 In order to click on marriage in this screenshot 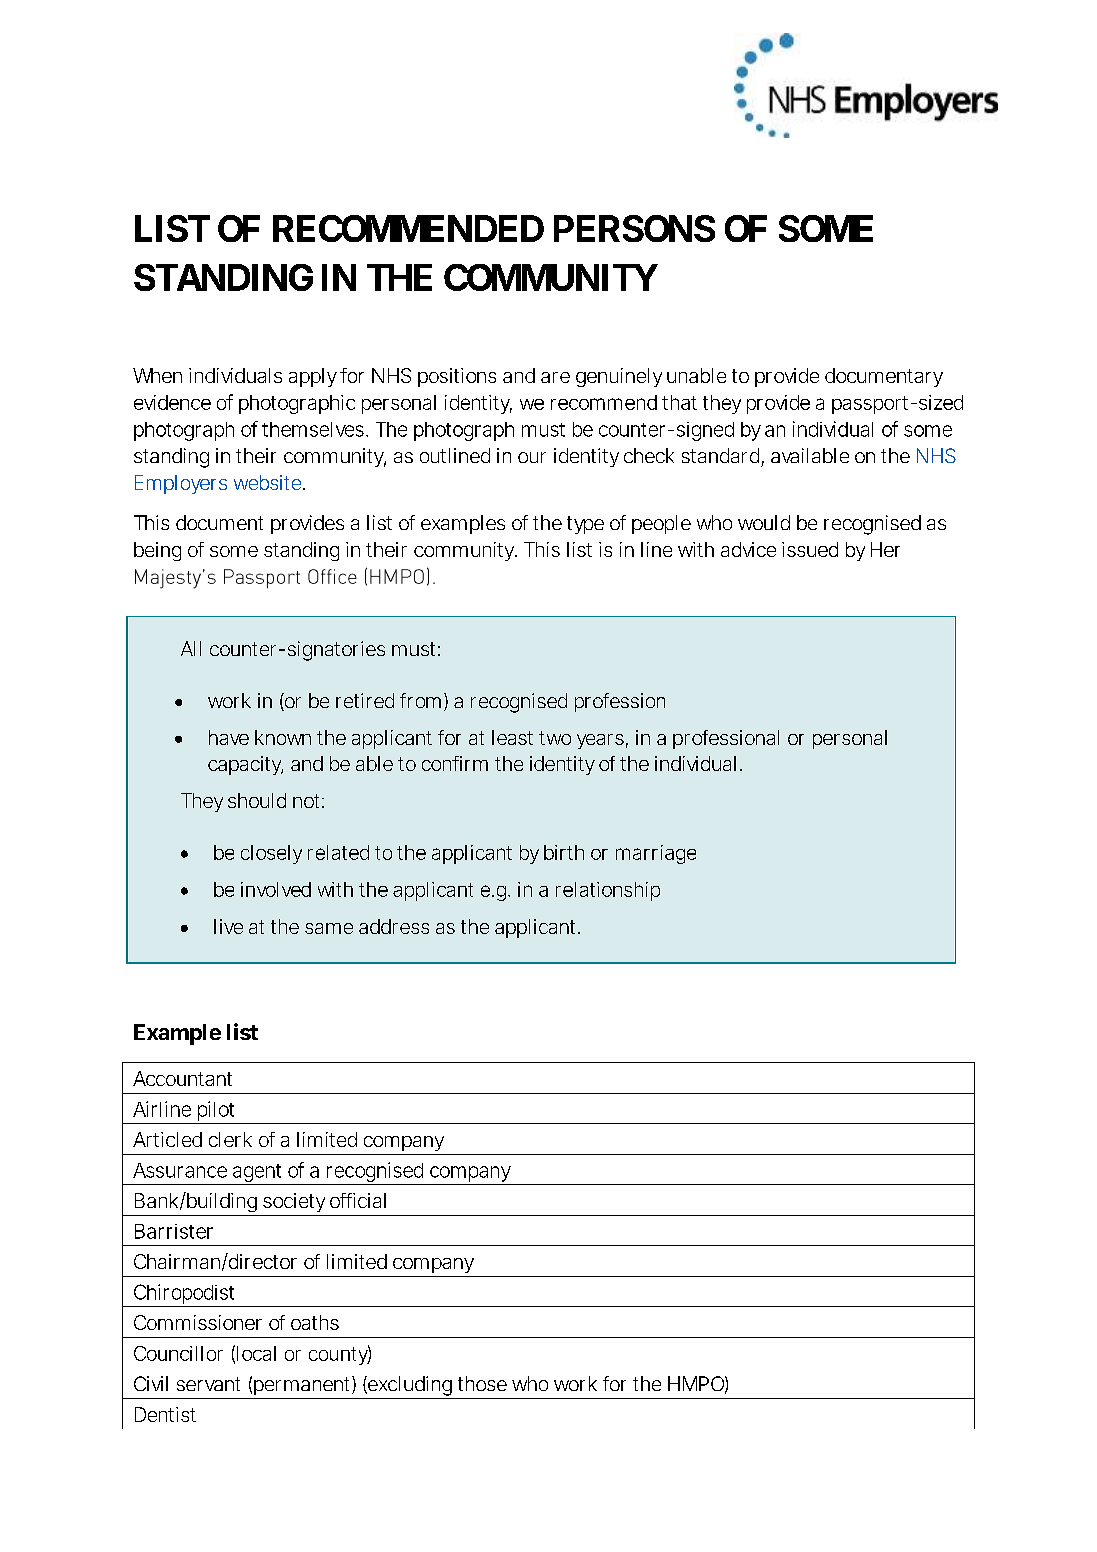, I will do `click(656, 854)`.
